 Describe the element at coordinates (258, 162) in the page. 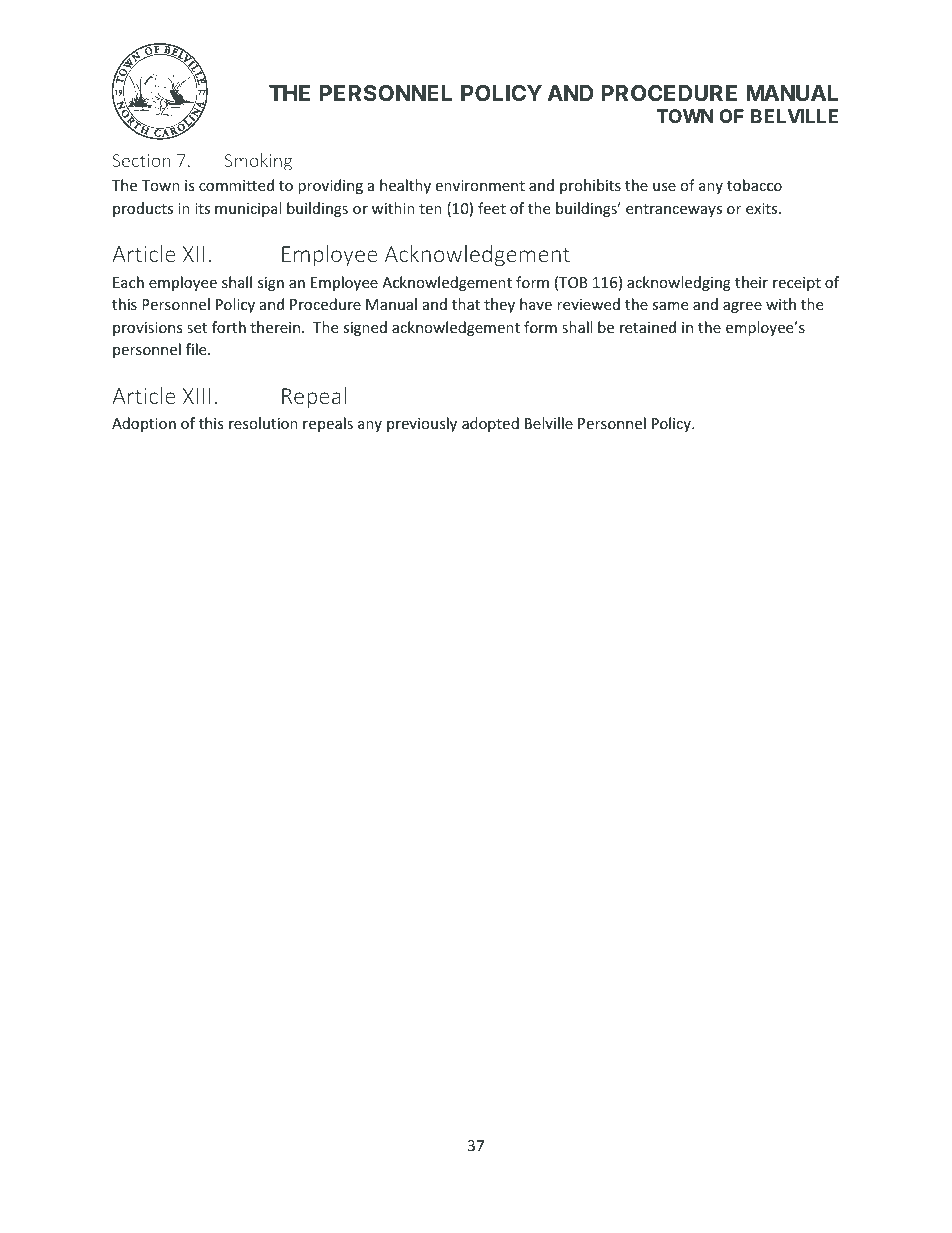

I see `Smoking` at that location.
